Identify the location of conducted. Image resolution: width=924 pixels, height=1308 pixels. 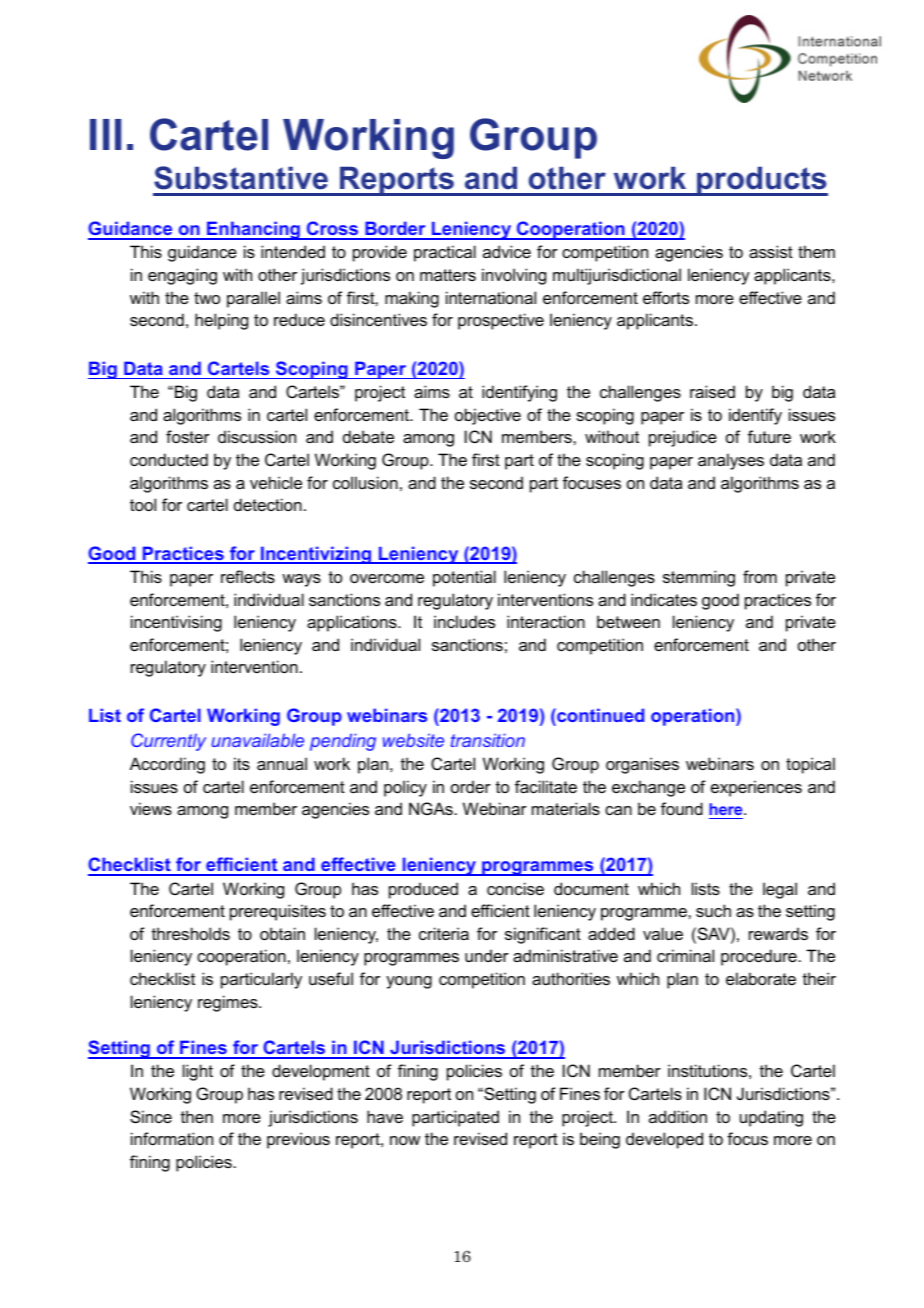
(169, 459).
